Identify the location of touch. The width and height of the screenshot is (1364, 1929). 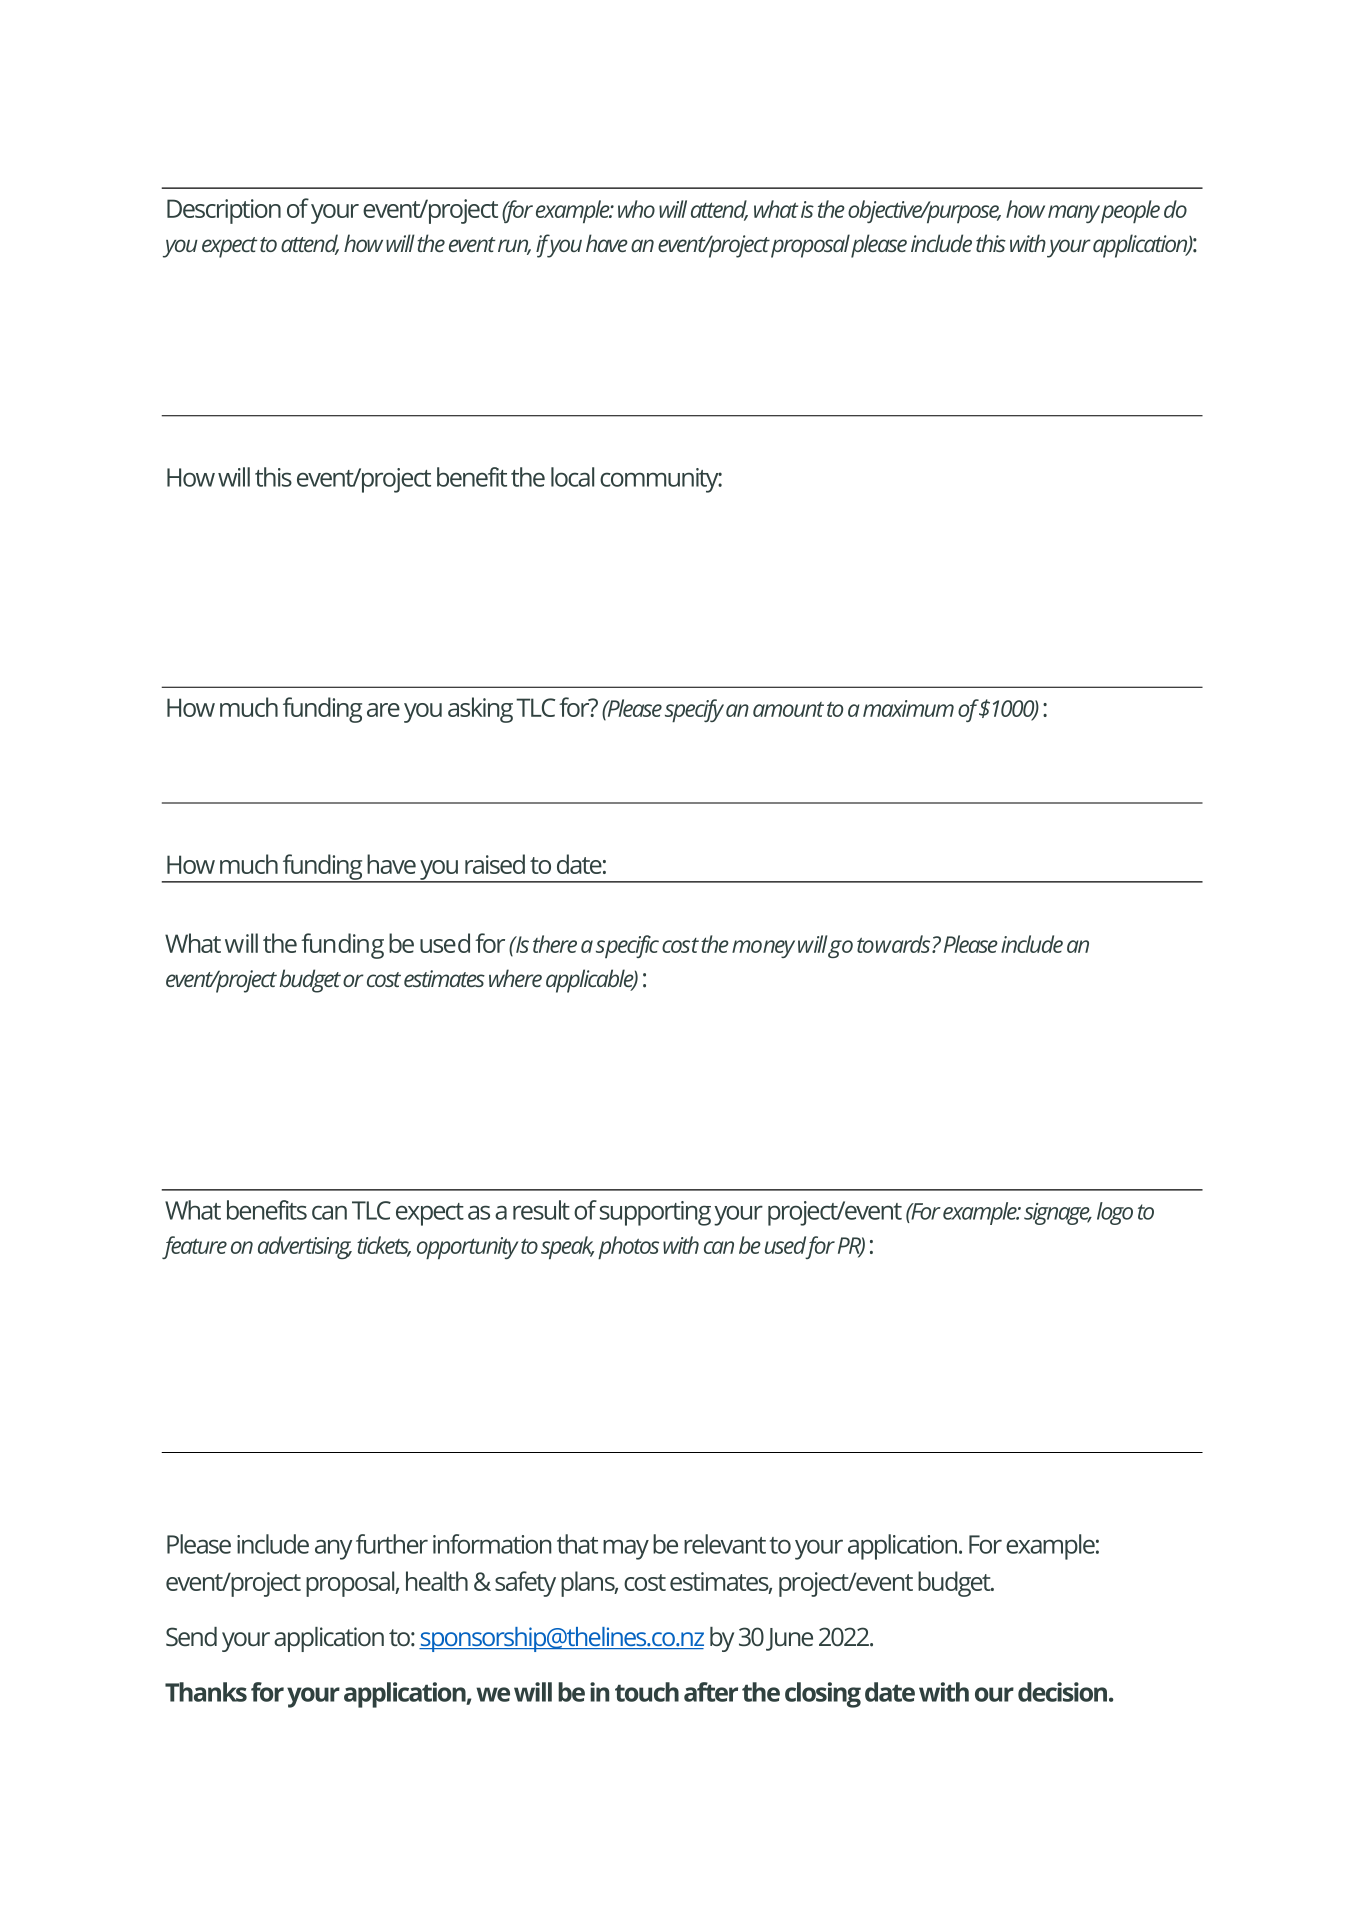
(647, 1692).
